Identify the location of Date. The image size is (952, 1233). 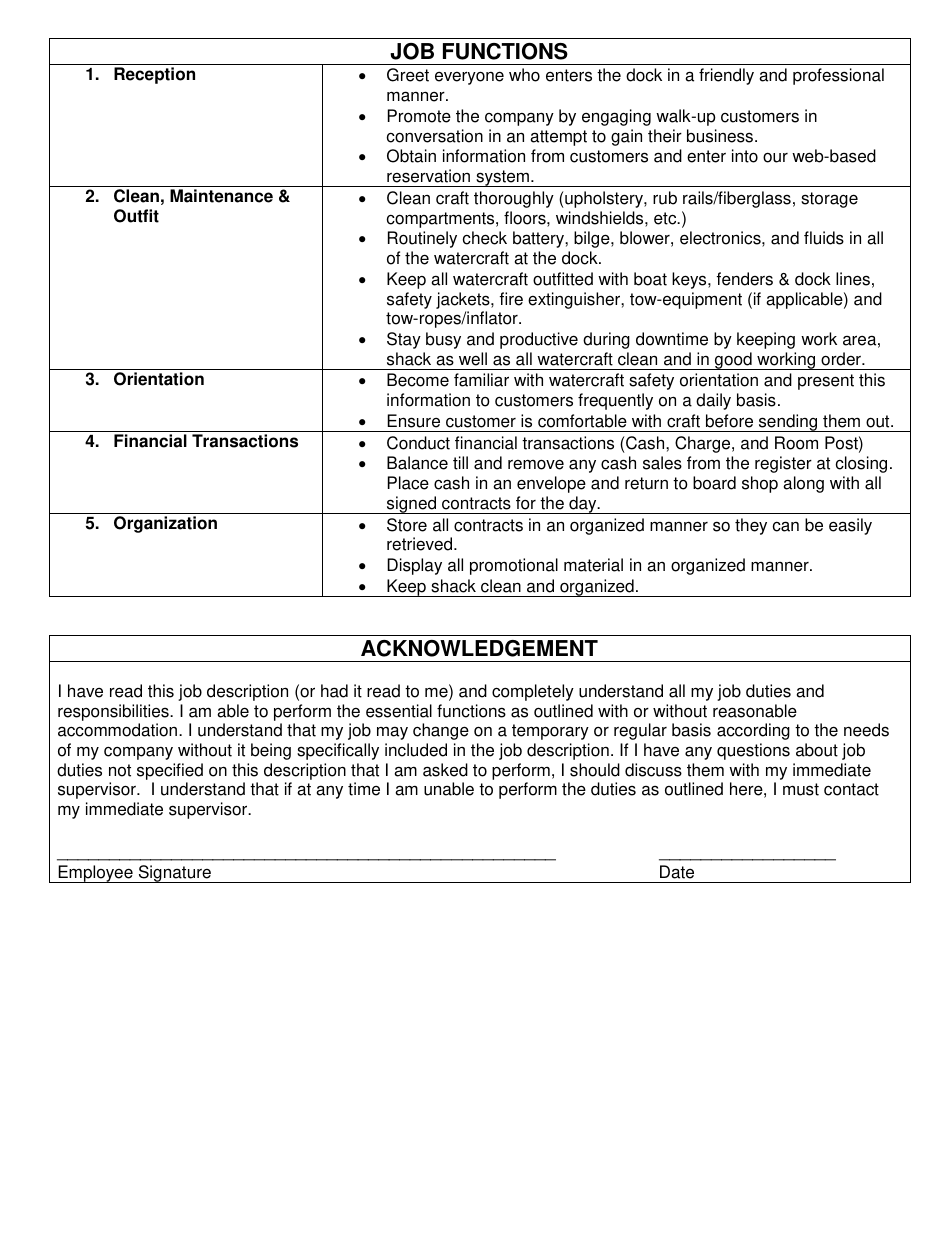
(677, 872).
